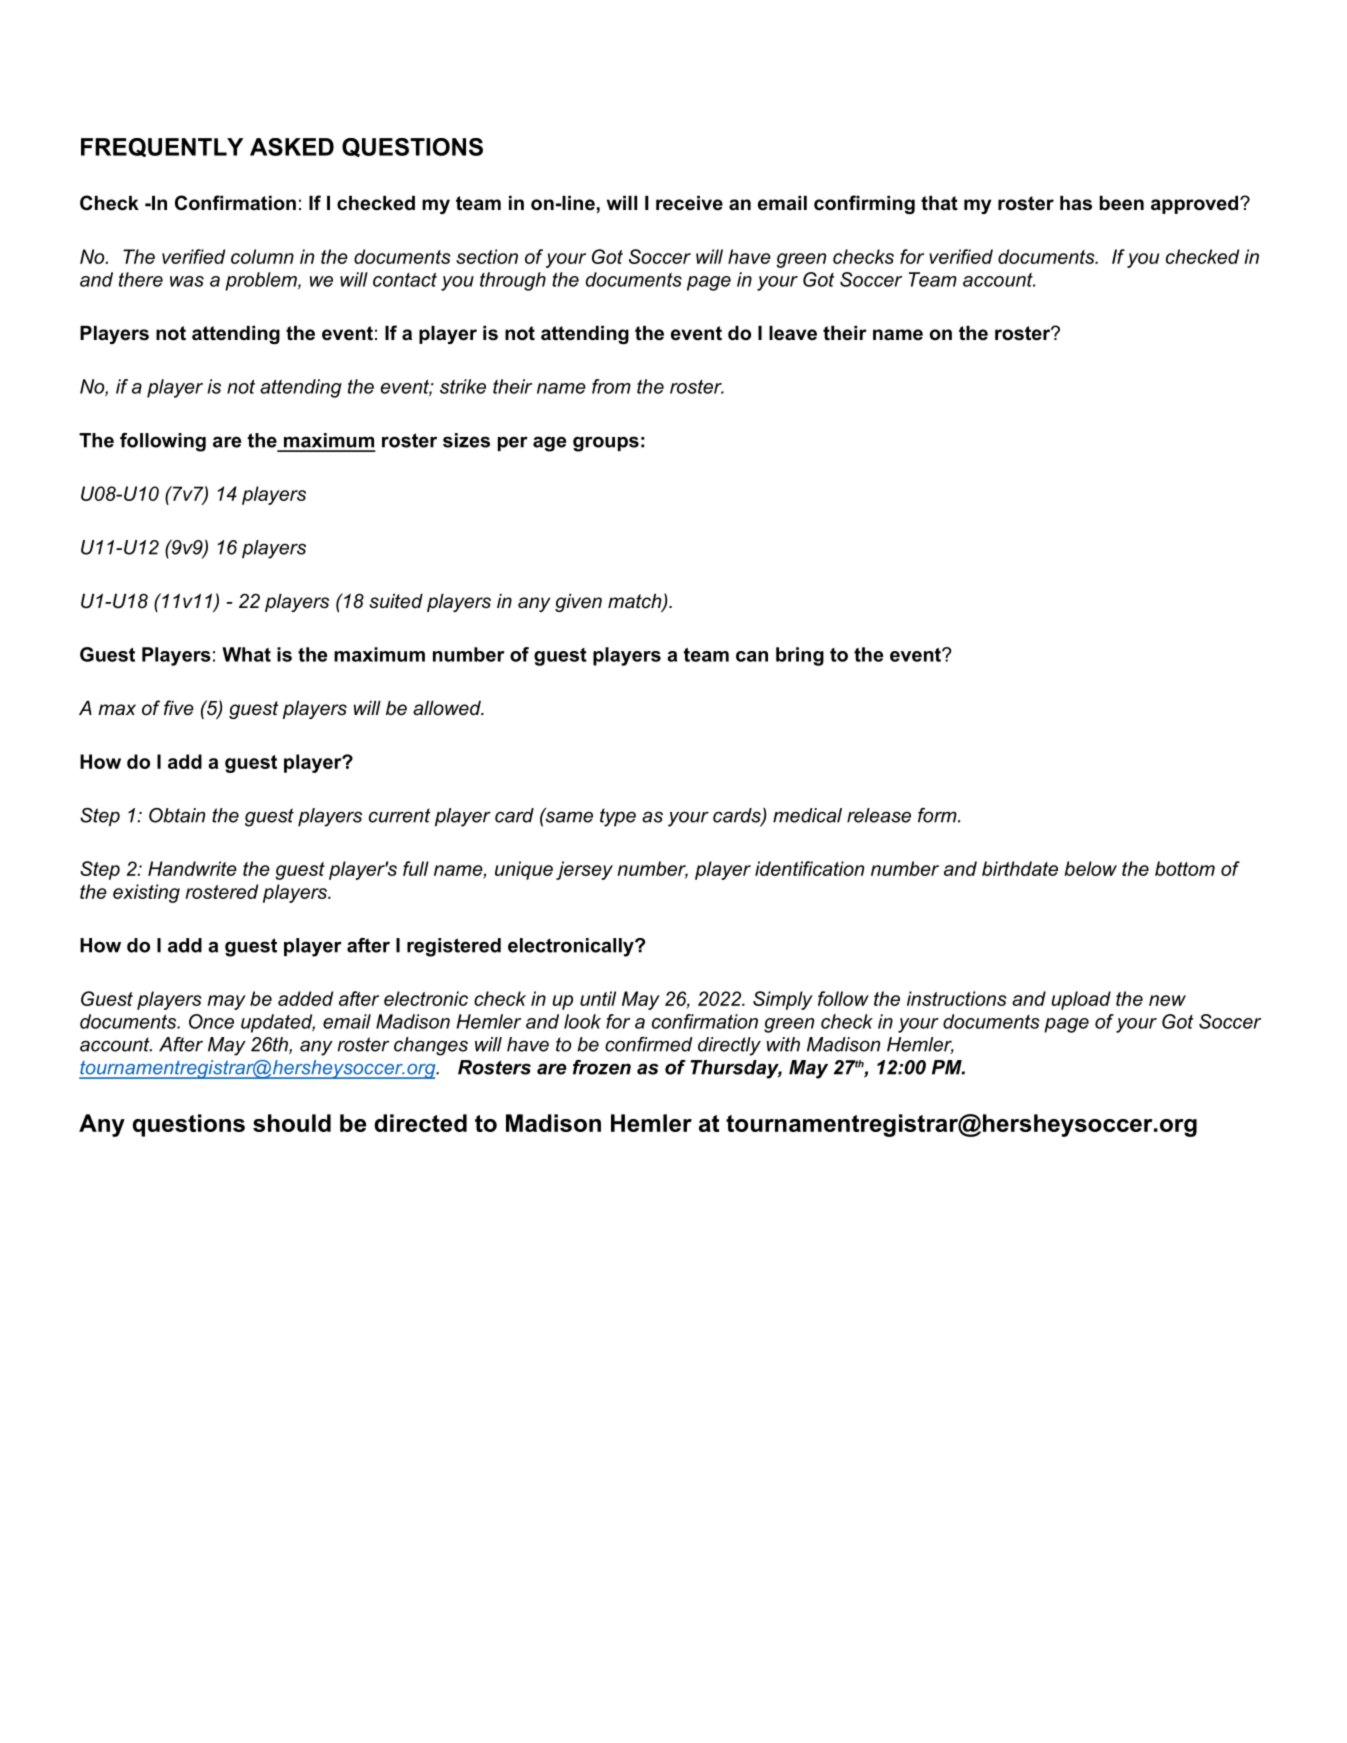  I want to click on receive, so click(689, 203).
